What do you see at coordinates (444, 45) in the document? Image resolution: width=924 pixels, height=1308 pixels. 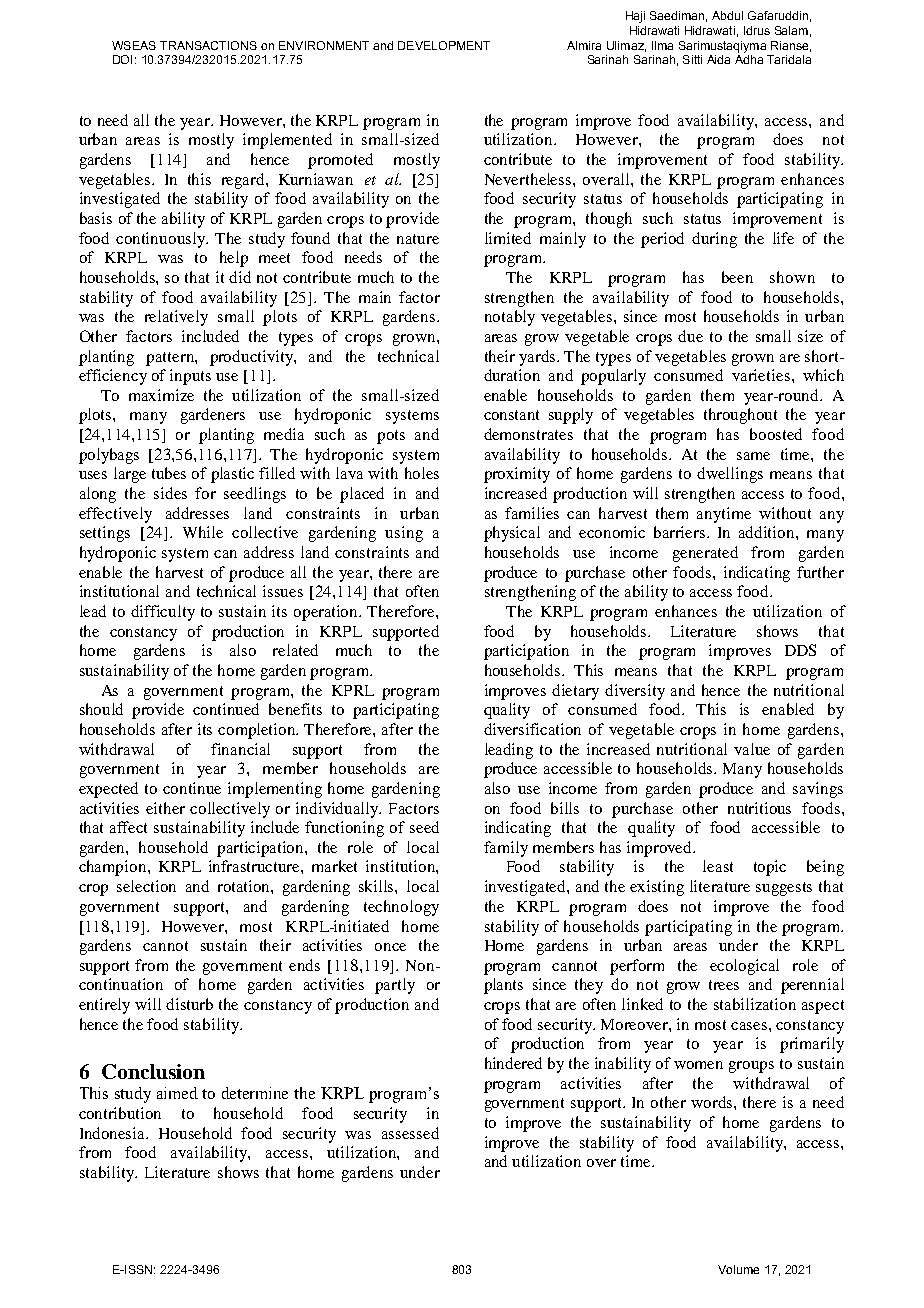 I see `DEVELOPMENT` at bounding box center [444, 45].
